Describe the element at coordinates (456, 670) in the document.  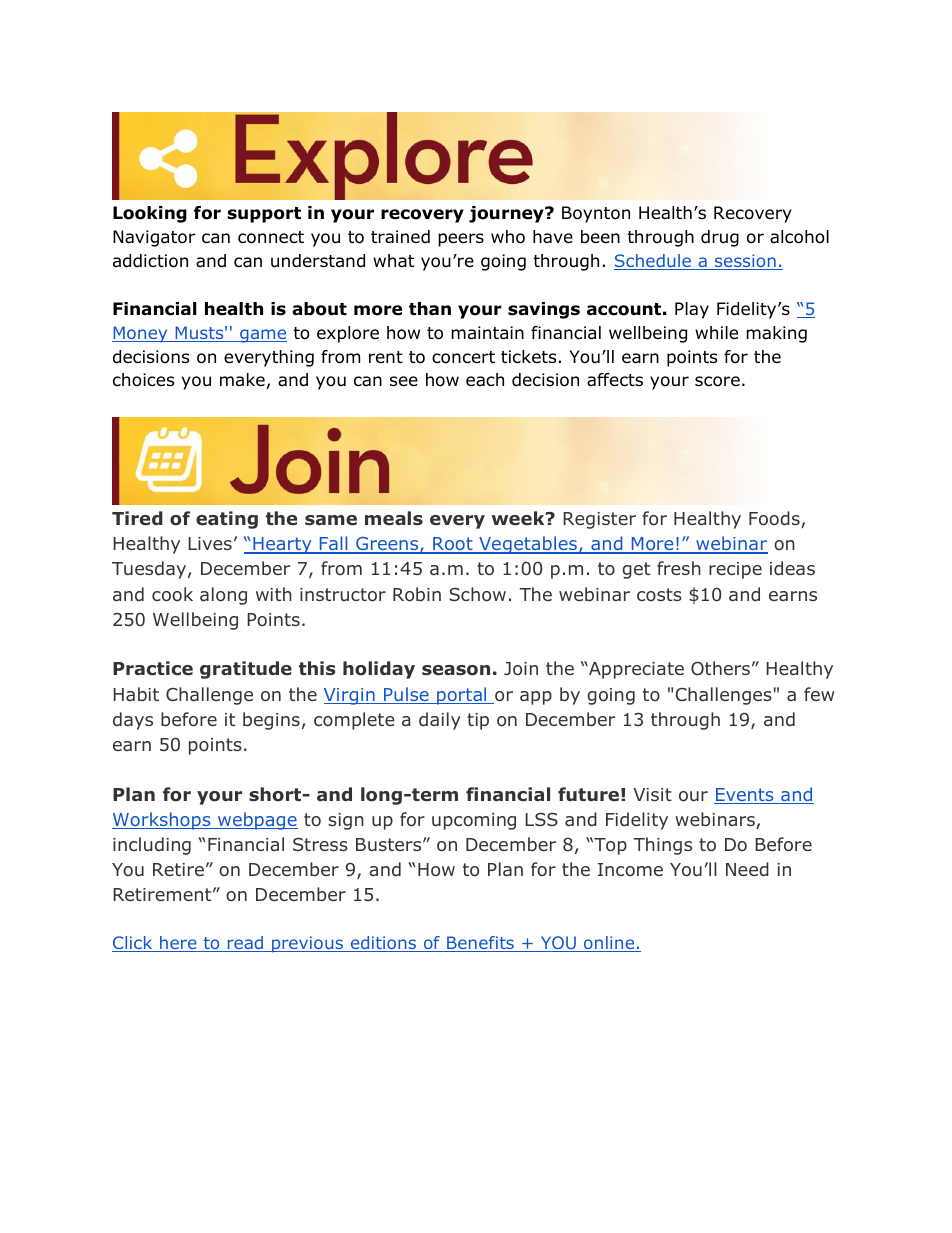
I see `season` at that location.
